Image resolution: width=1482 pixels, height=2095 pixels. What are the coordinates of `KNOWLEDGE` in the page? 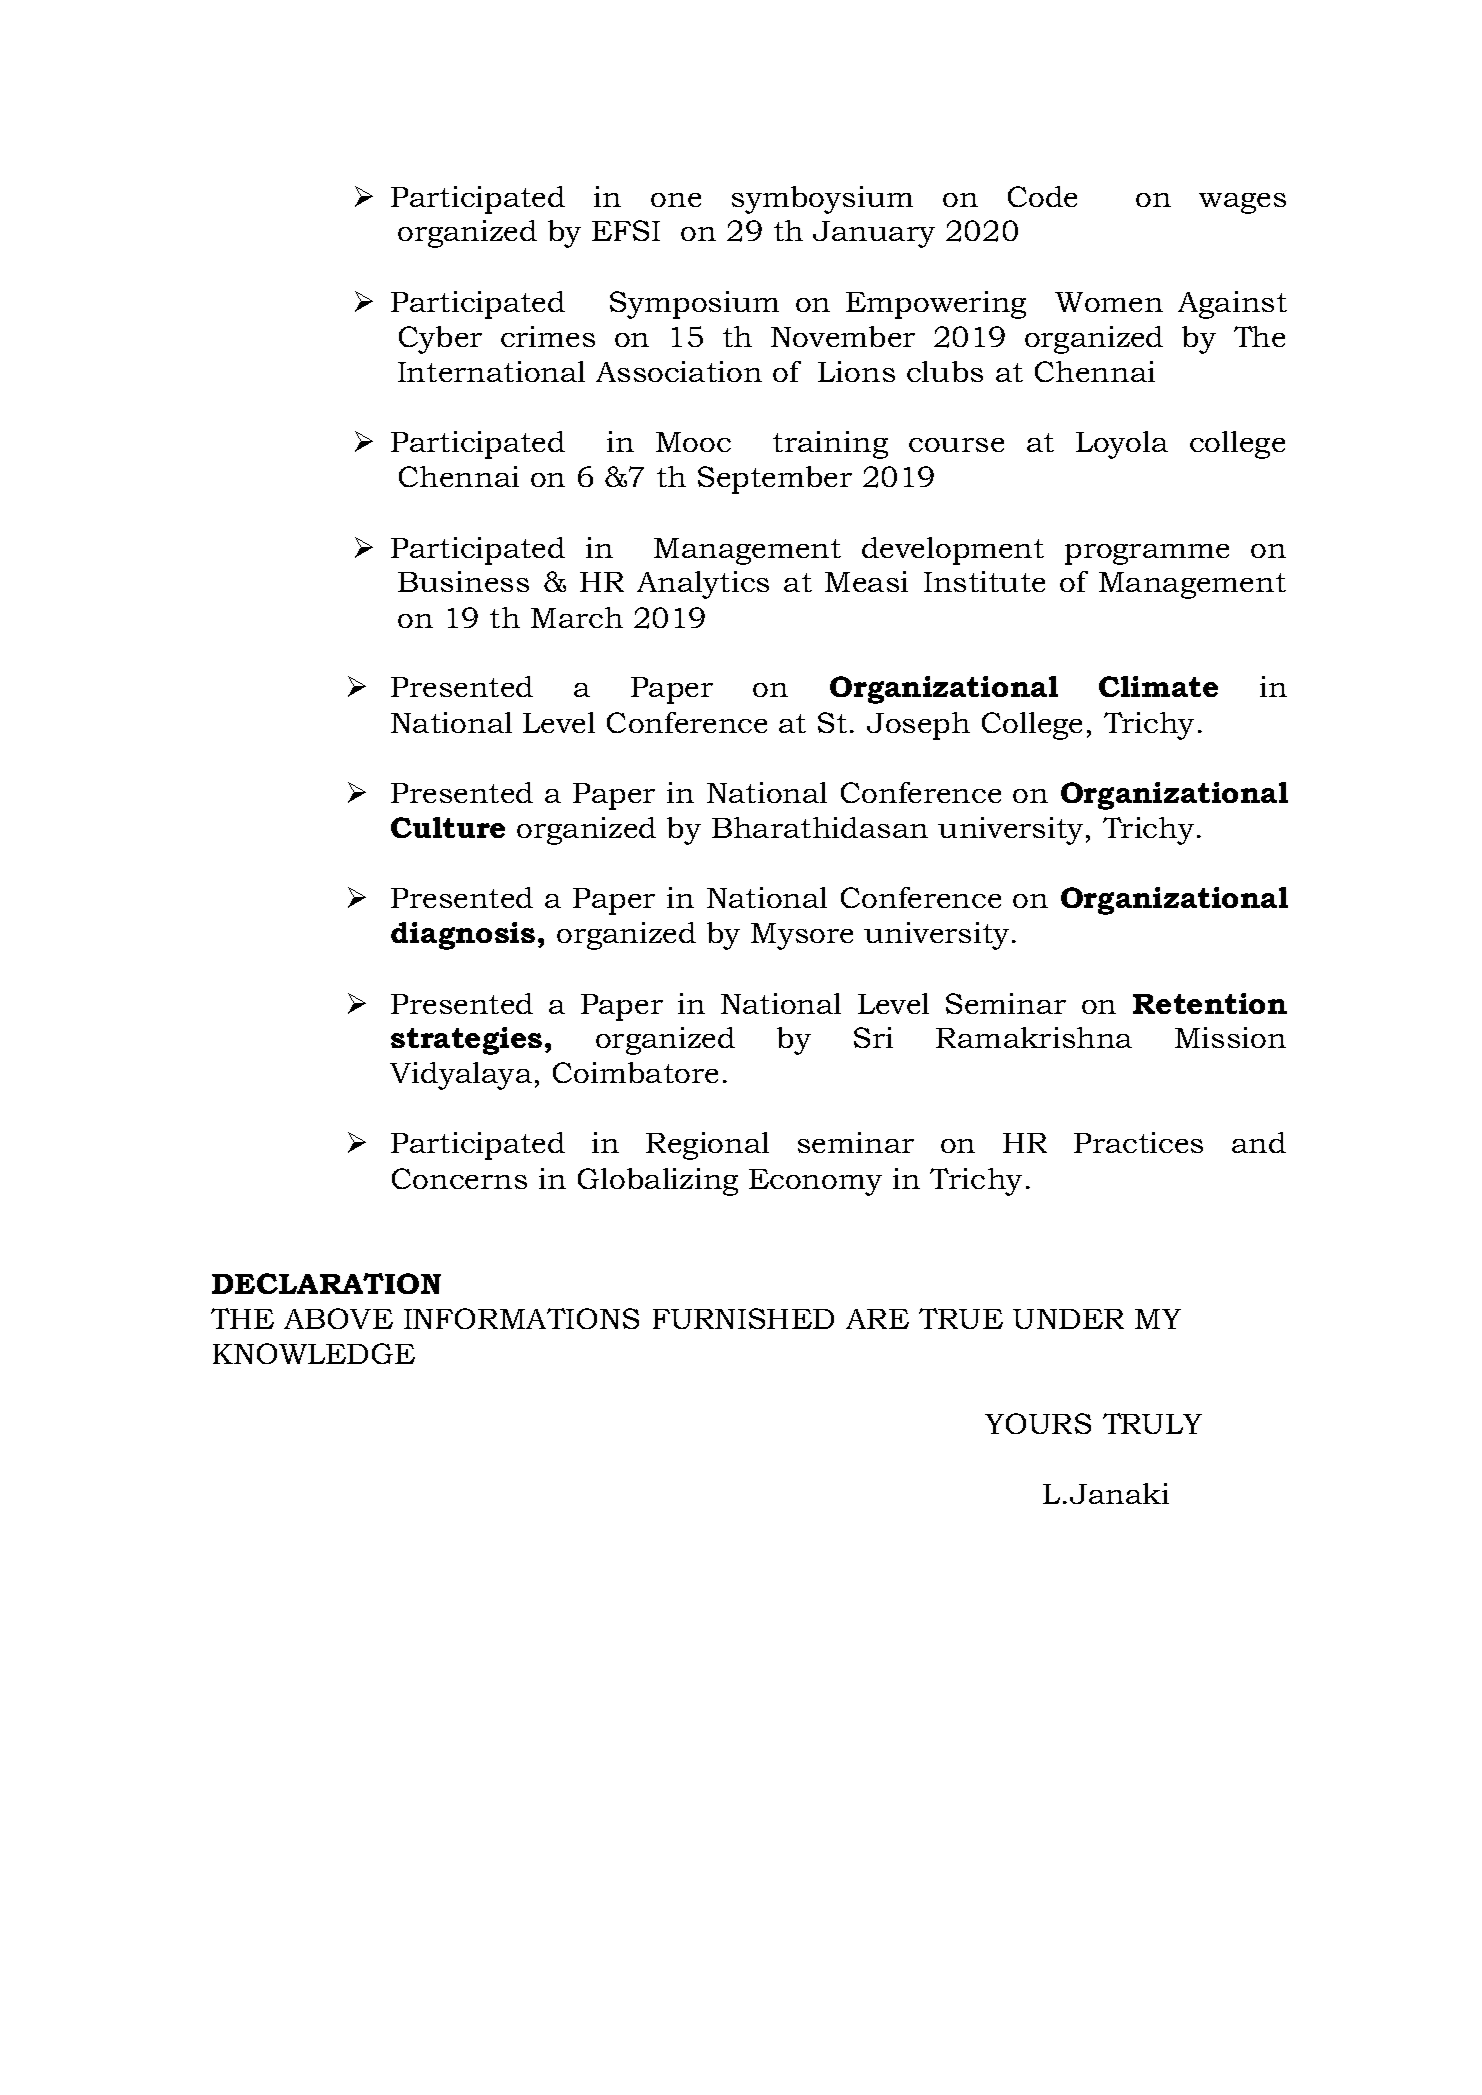 It's located at (314, 1353).
